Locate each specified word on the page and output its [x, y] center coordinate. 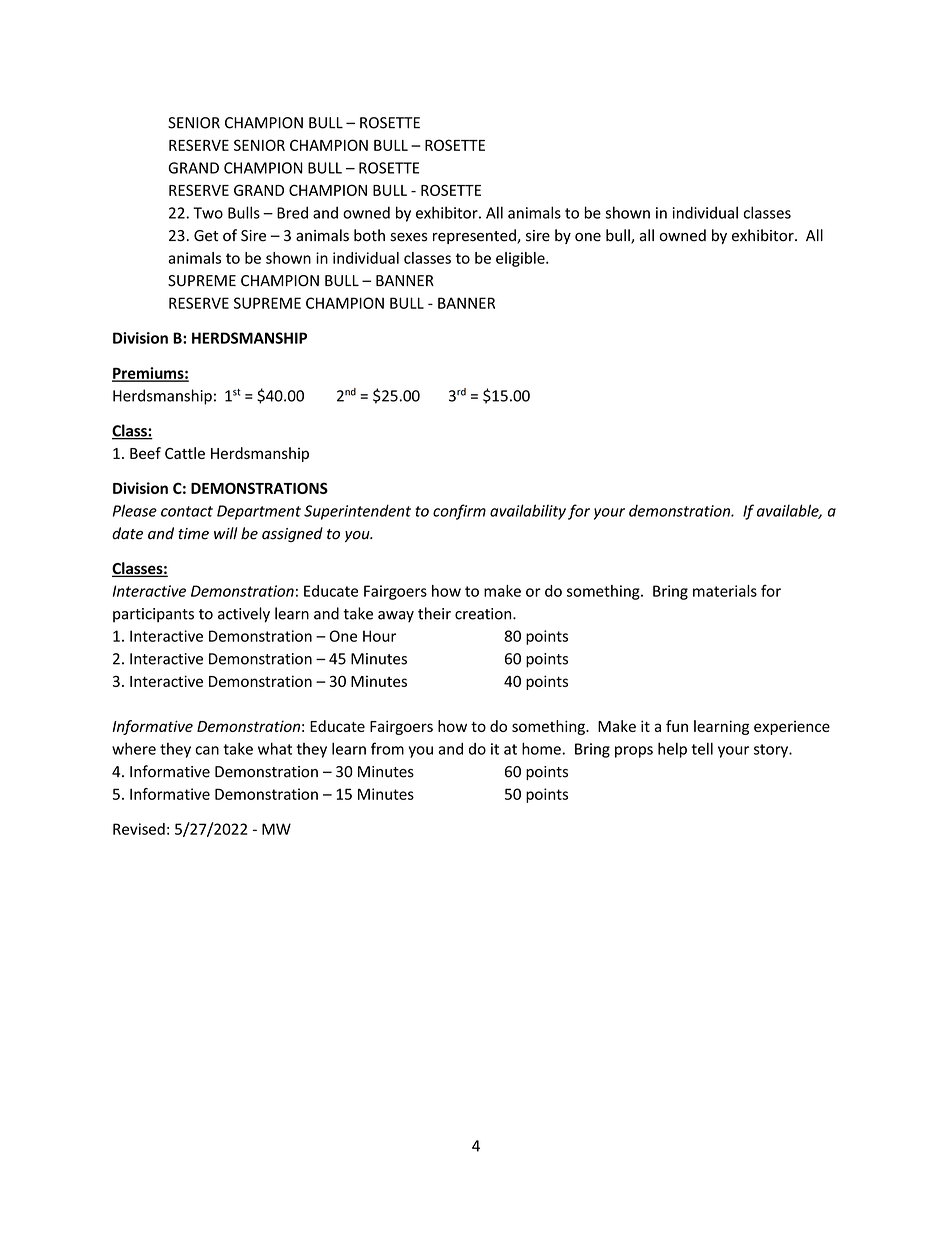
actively [244, 615]
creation [484, 614]
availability [528, 512]
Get [206, 236]
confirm [459, 512]
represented [475, 236]
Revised [139, 829]
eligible [521, 259]
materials [725, 591]
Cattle [185, 453]
